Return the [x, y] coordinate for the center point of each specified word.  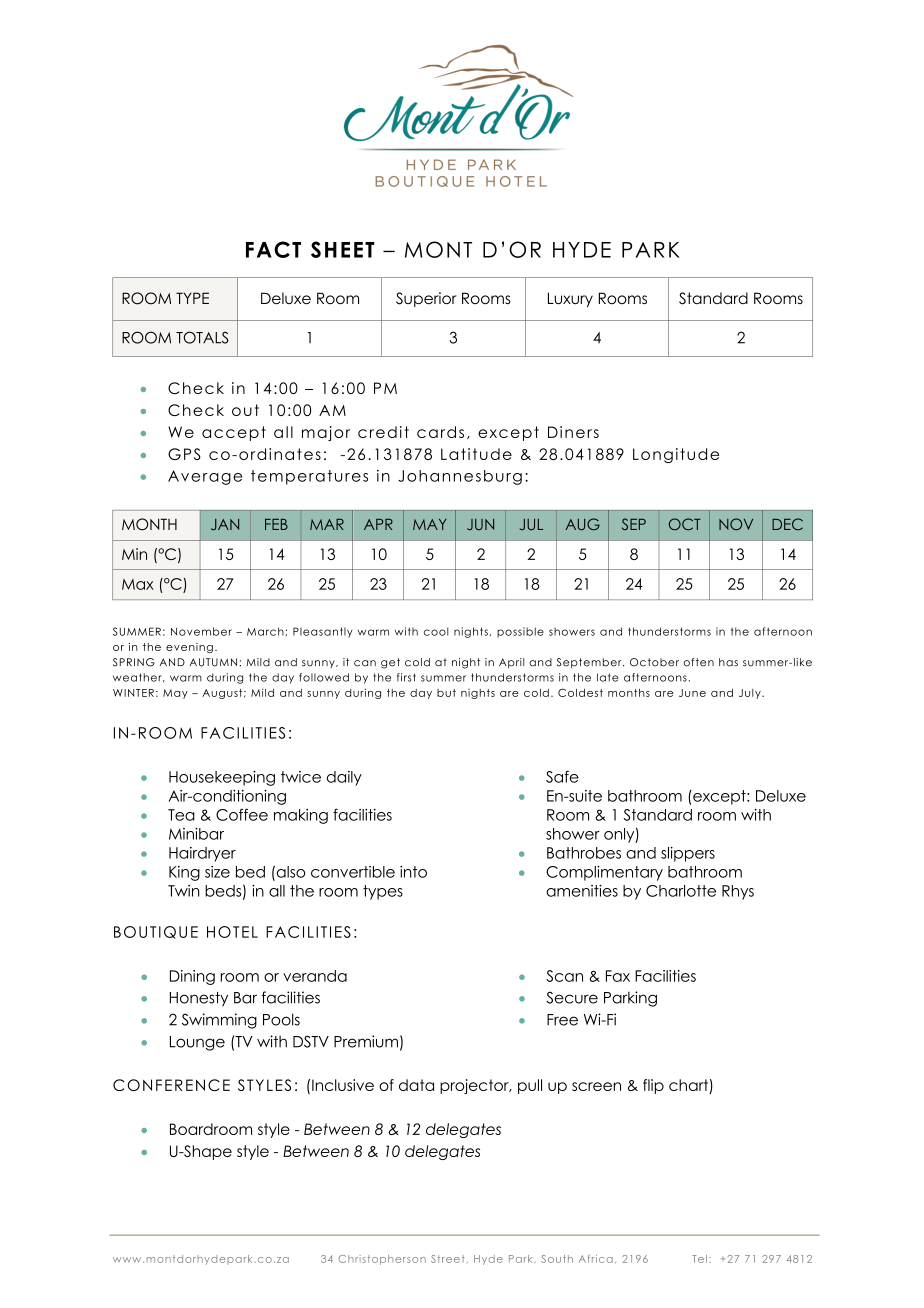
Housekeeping [222, 778]
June [692, 693]
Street [448, 1259]
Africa [596, 1259]
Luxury [570, 299]
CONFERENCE [171, 1085]
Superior [426, 299]
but [446, 693]
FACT [273, 249]
